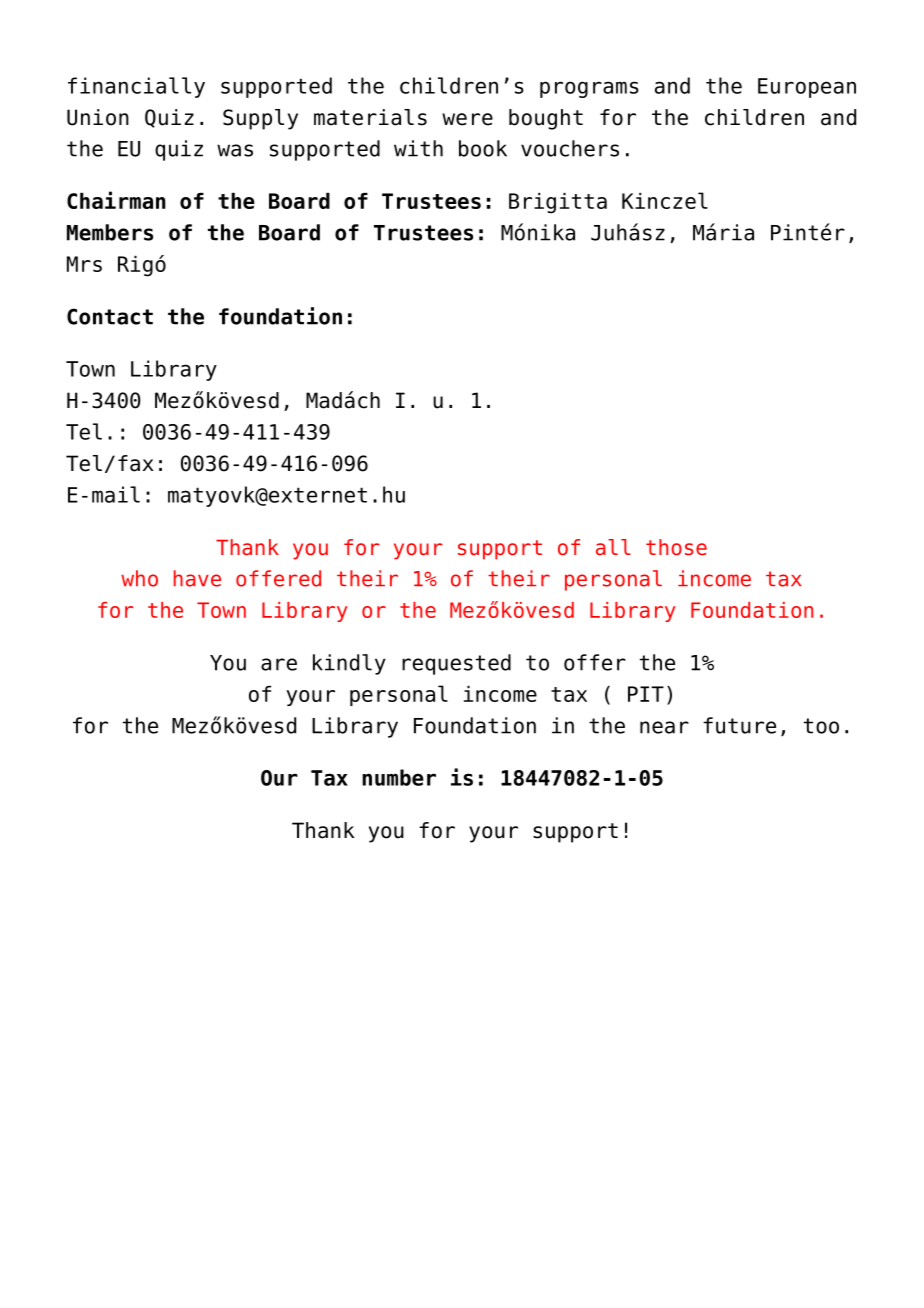 This document has width=924, height=1308. Describe the element at coordinates (456, 664) in the document. I see `requested` at that location.
